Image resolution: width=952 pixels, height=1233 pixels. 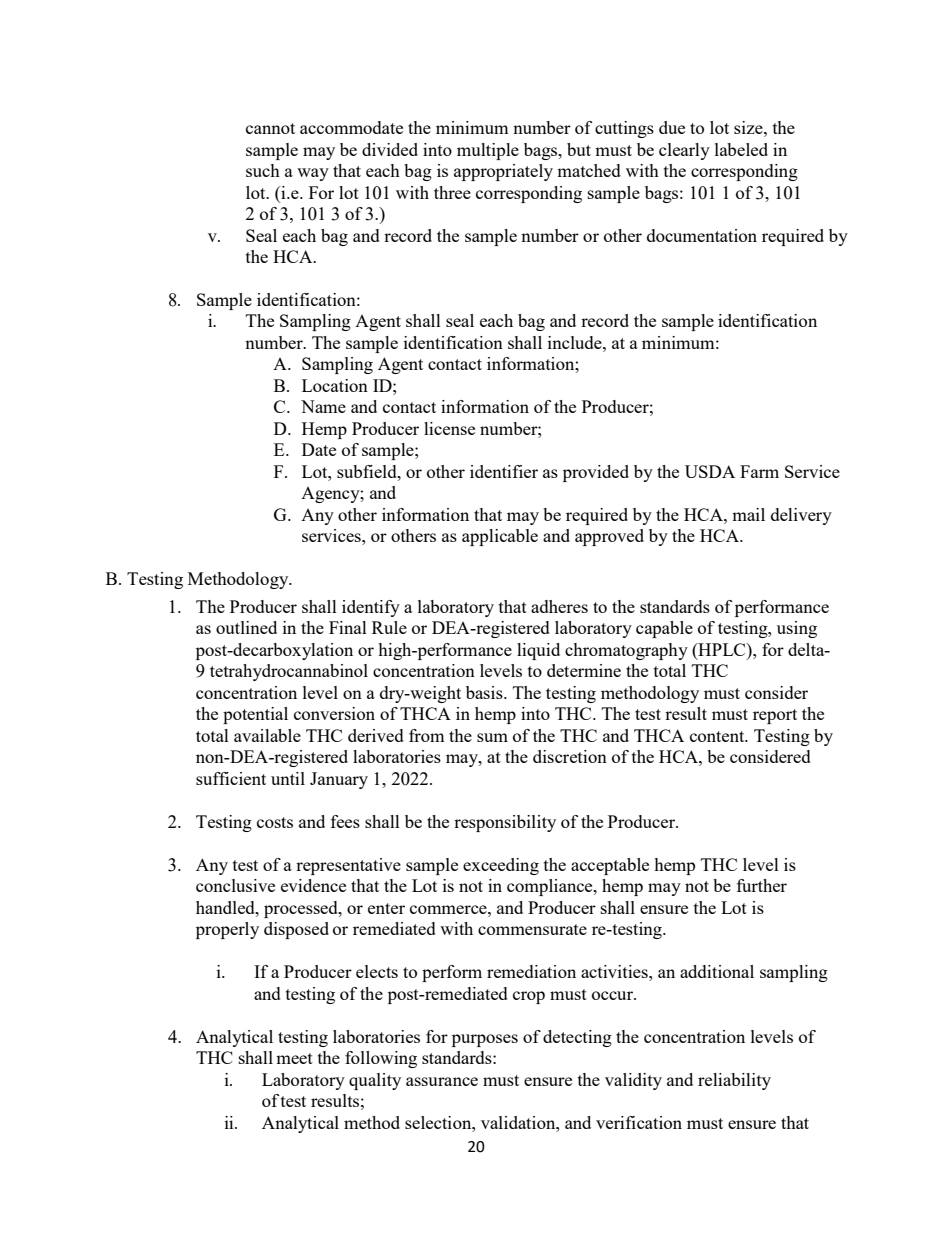 I want to click on appropriately, so click(x=503, y=172).
